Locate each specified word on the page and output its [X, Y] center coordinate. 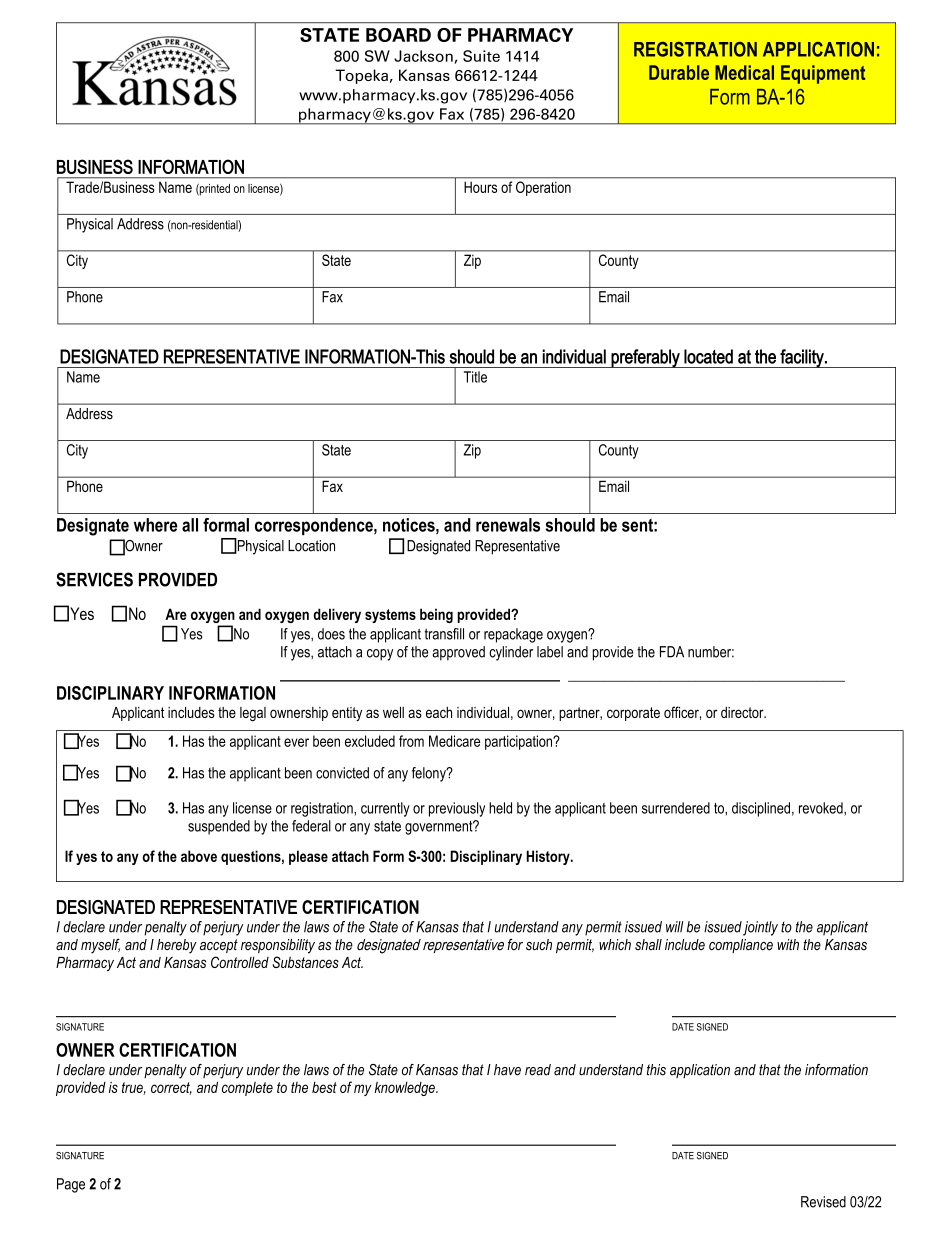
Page [71, 1185]
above [199, 856]
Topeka [361, 76]
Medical [744, 72]
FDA [672, 652]
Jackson [423, 56]
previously [457, 809]
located [708, 356]
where [156, 525]
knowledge [406, 1089]
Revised [823, 1202]
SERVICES [94, 579]
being [436, 615]
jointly [760, 928]
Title [475, 377]
